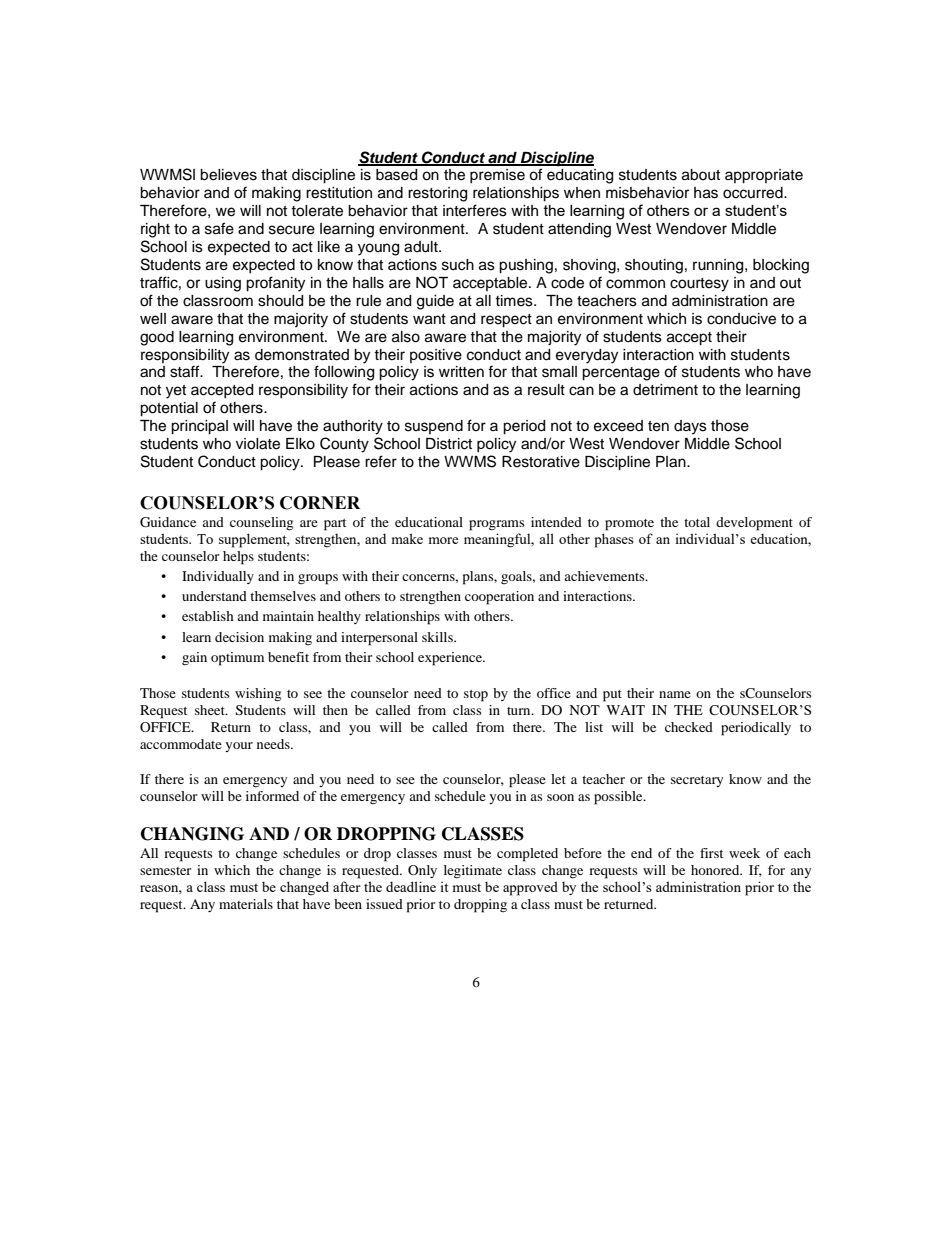  Describe the element at coordinates (449, 444) in the screenshot. I see `District` at that location.
